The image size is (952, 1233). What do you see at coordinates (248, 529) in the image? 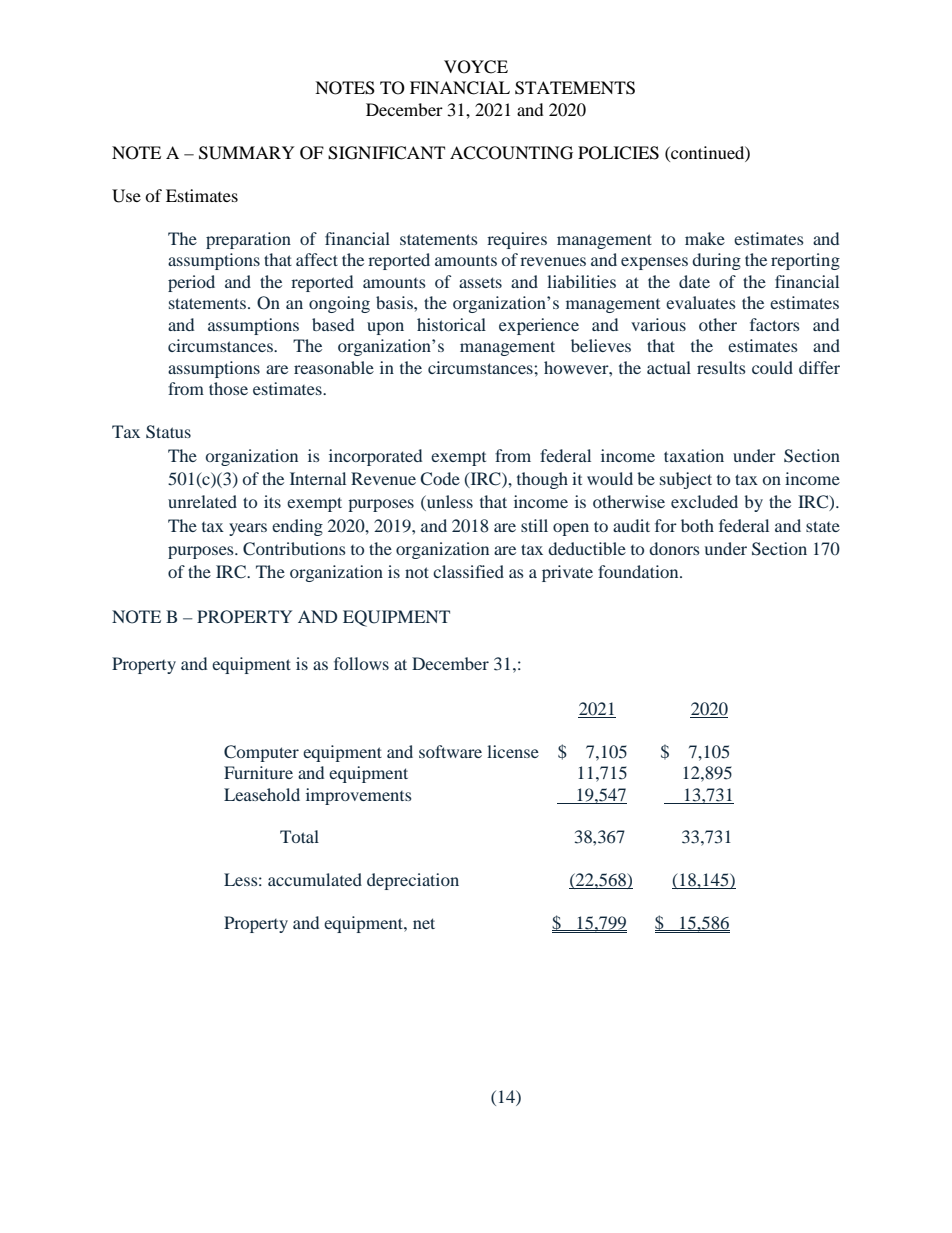
I see `years` at bounding box center [248, 529].
